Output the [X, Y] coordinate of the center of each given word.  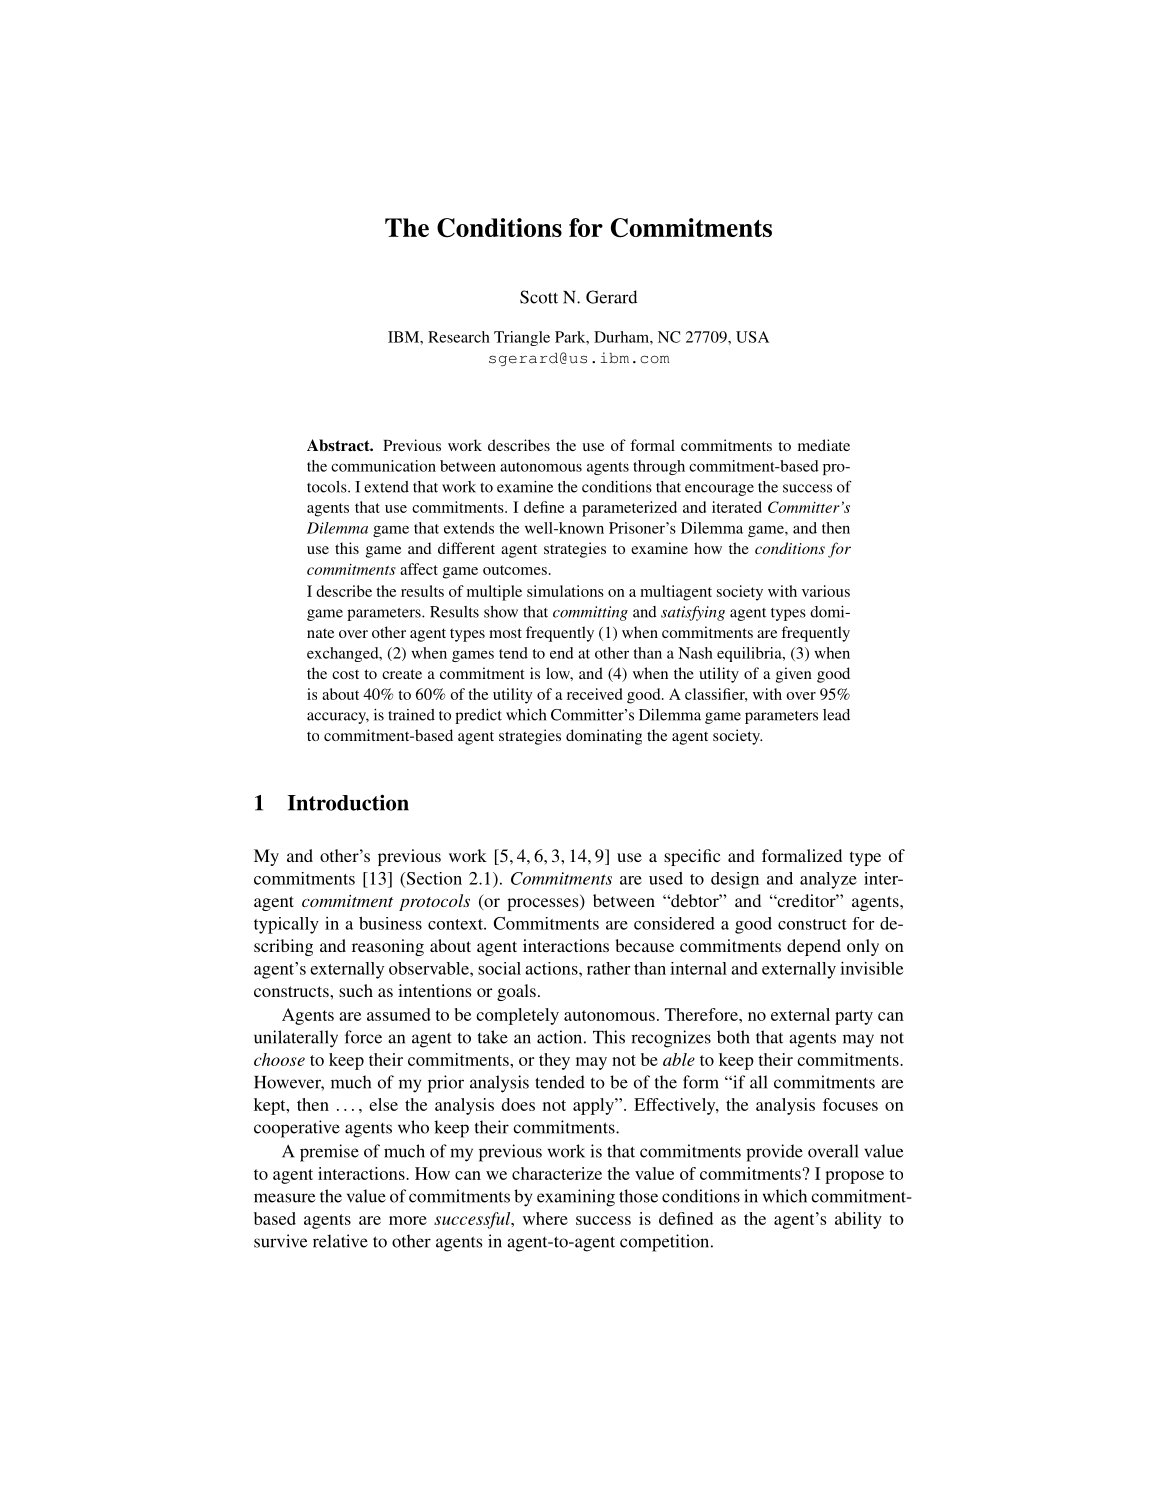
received [595, 694]
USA [752, 337]
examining [576, 1198]
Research [459, 337]
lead [836, 715]
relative [340, 1241]
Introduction [348, 802]
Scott [539, 297]
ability [858, 1220]
